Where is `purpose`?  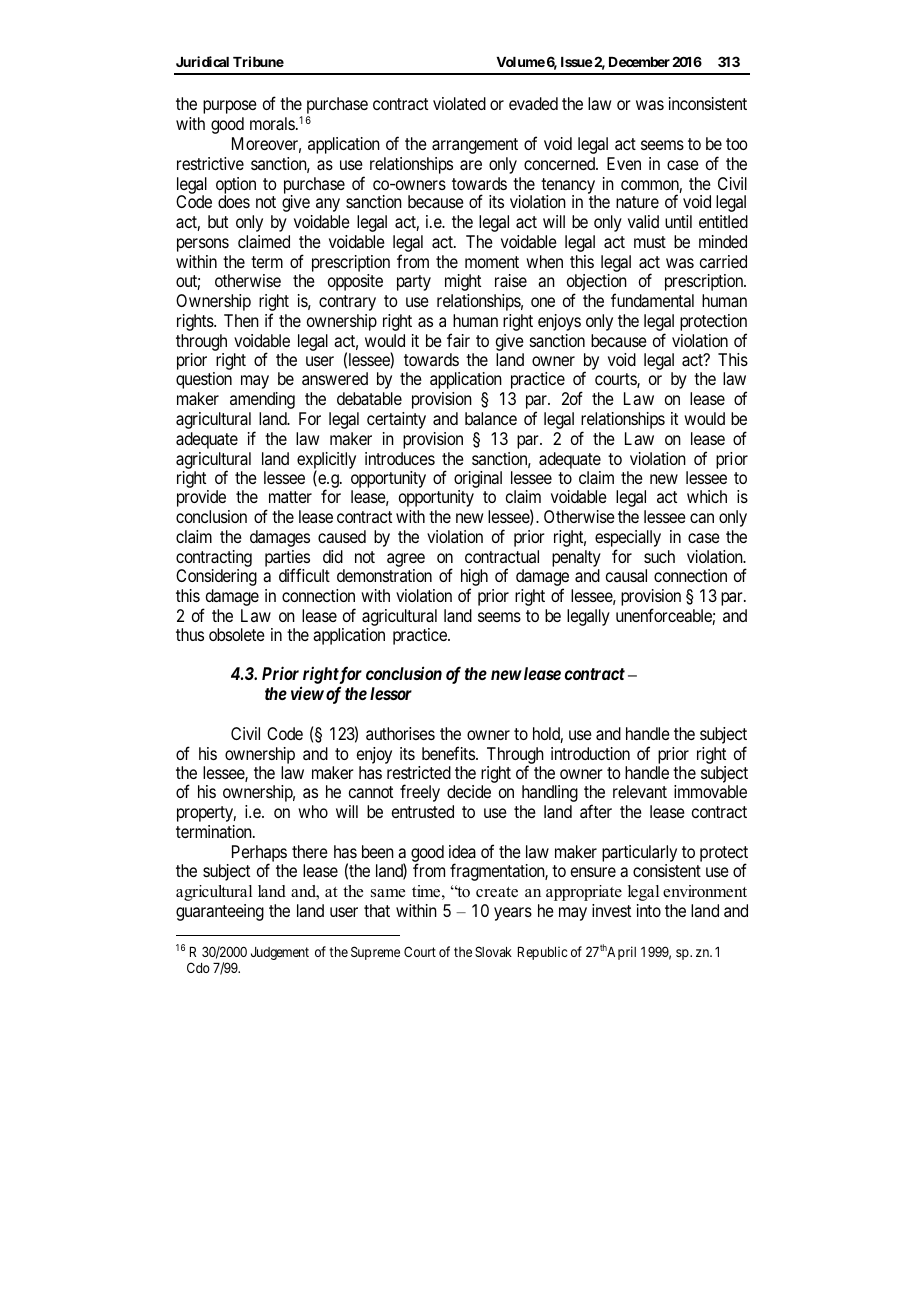
purpose is located at coordinates (230, 107).
